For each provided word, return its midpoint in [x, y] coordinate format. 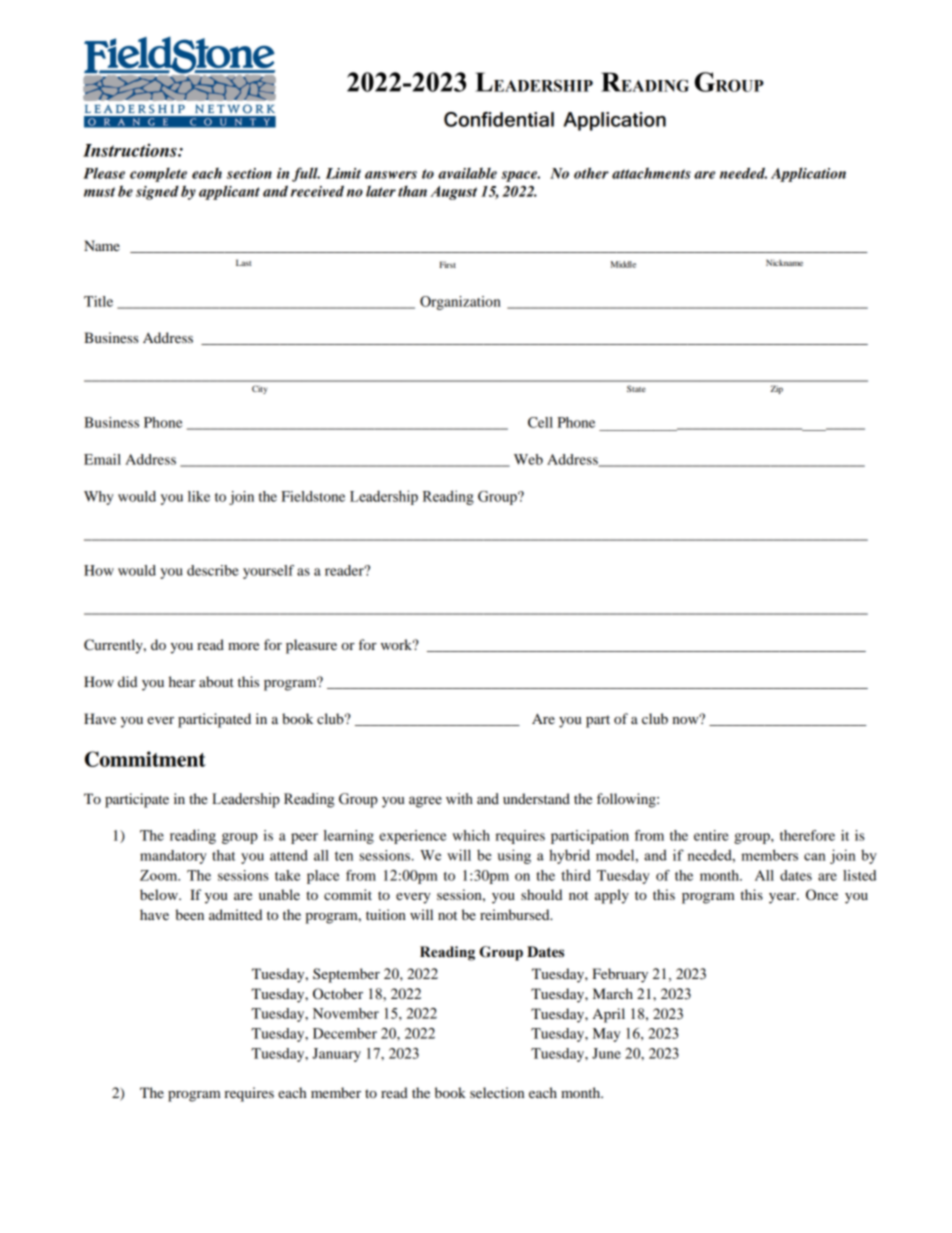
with [459, 799]
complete [158, 175]
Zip [776, 389]
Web [528, 459]
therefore [807, 835]
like [199, 496]
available [467, 173]
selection [497, 1092]
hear [182, 681]
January [336, 1055]
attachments [651, 173]
